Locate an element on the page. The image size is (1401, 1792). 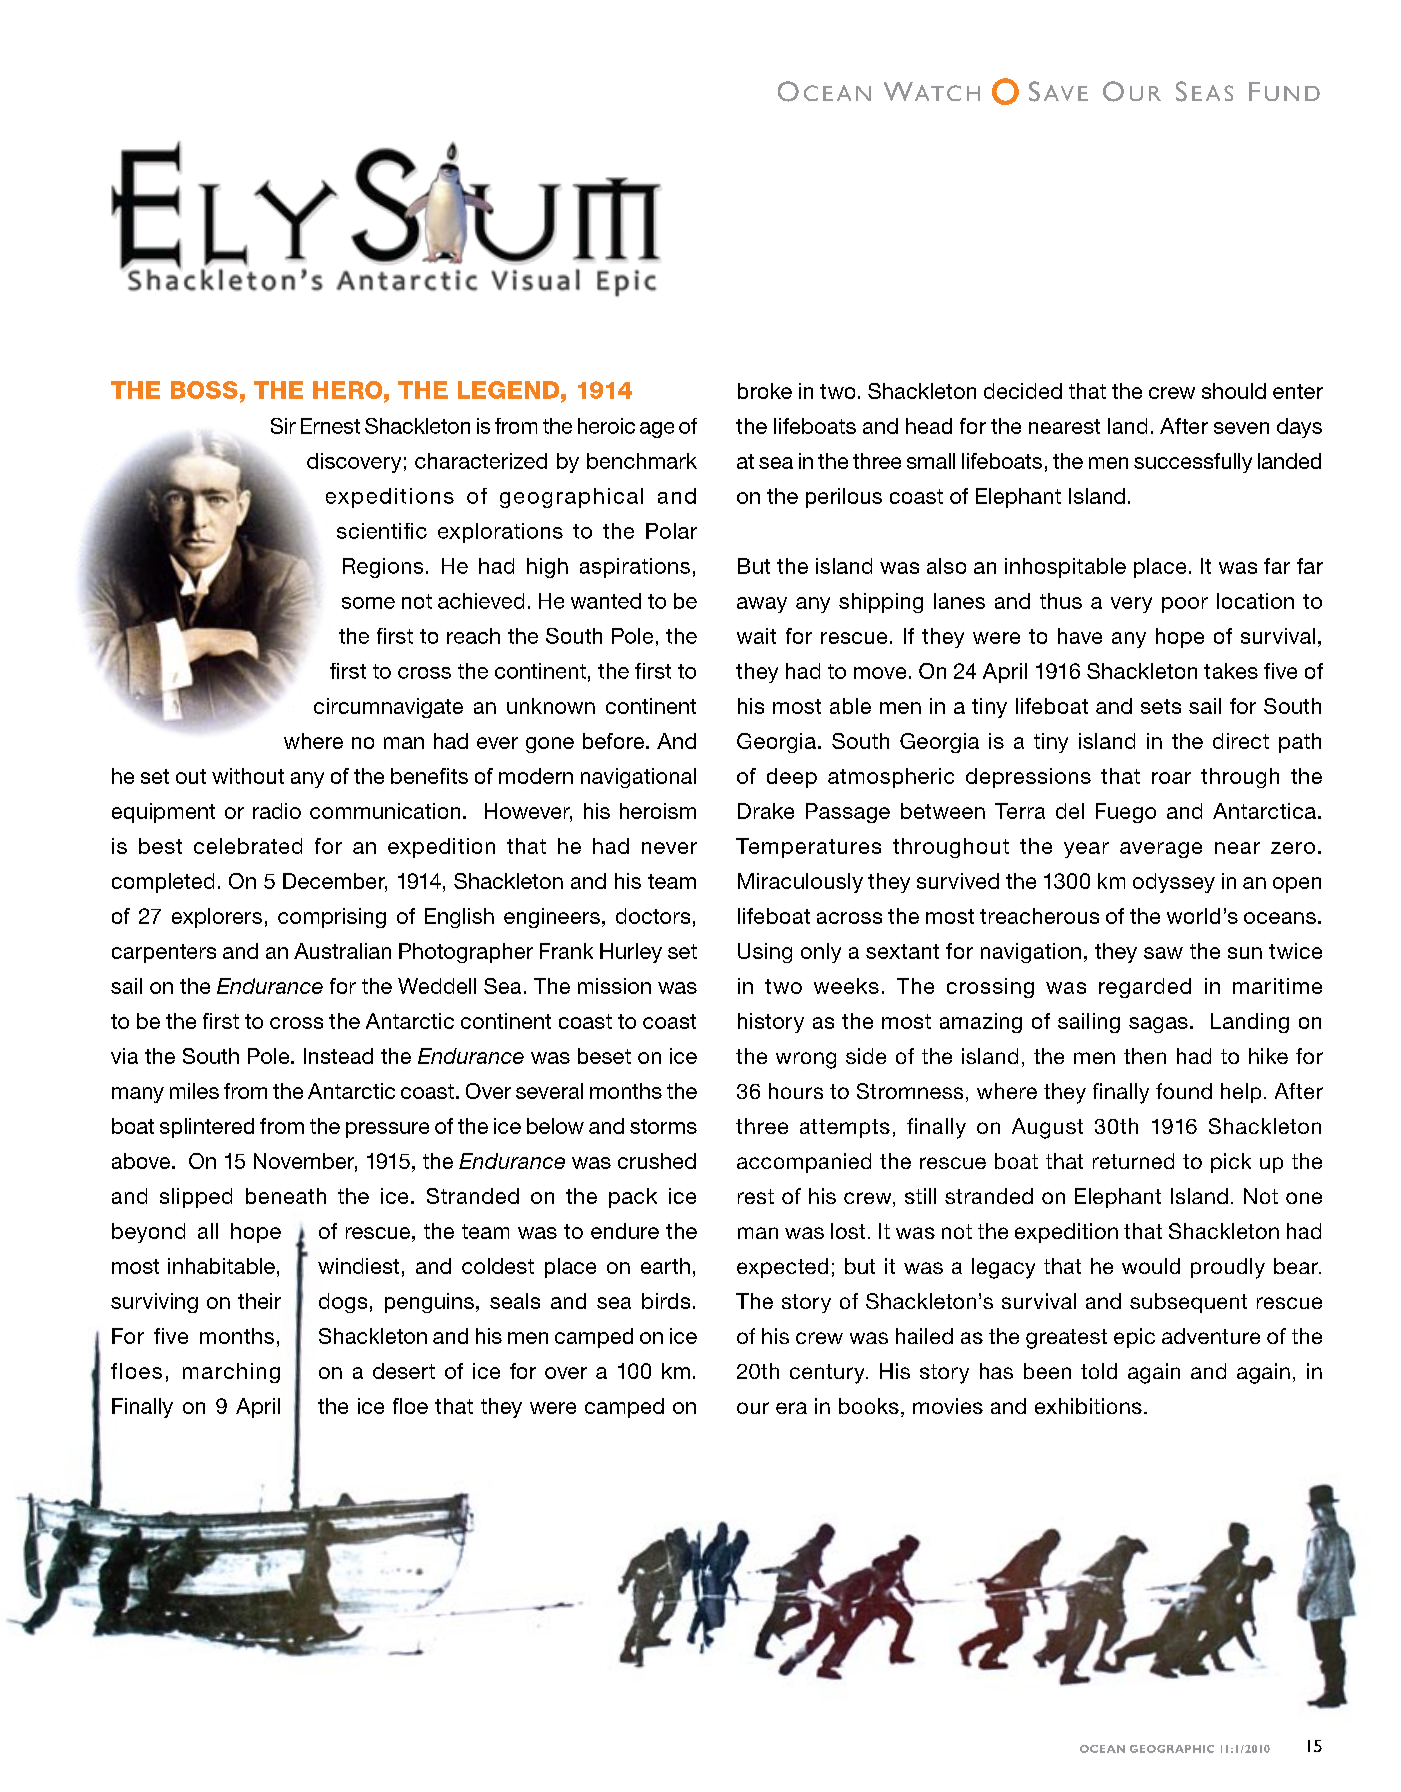
explorers is located at coordinates (217, 918).
